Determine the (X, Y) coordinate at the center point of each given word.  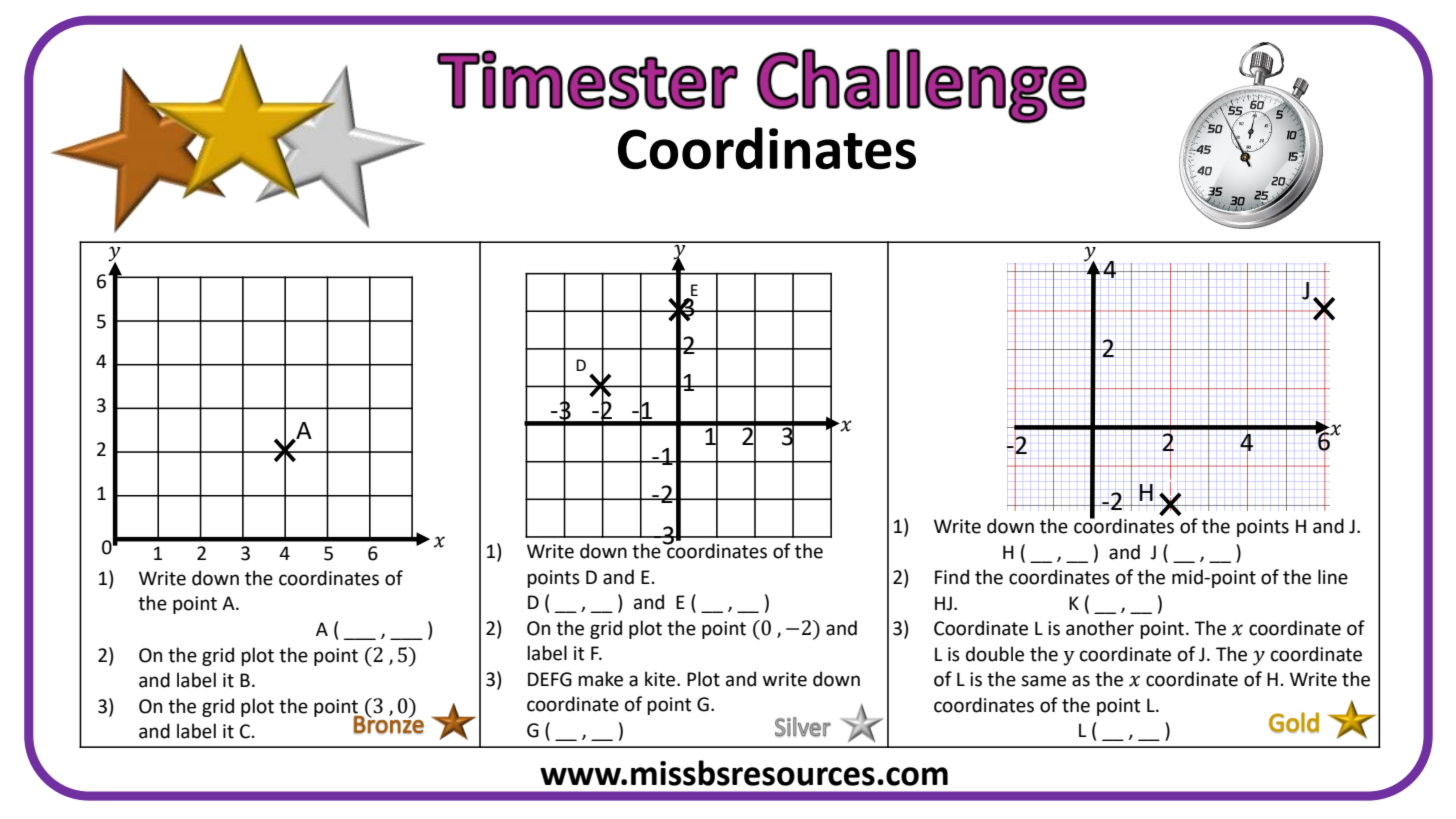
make (600, 679)
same (1043, 681)
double (995, 654)
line (1333, 577)
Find (952, 577)
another (1100, 628)
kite (660, 679)
